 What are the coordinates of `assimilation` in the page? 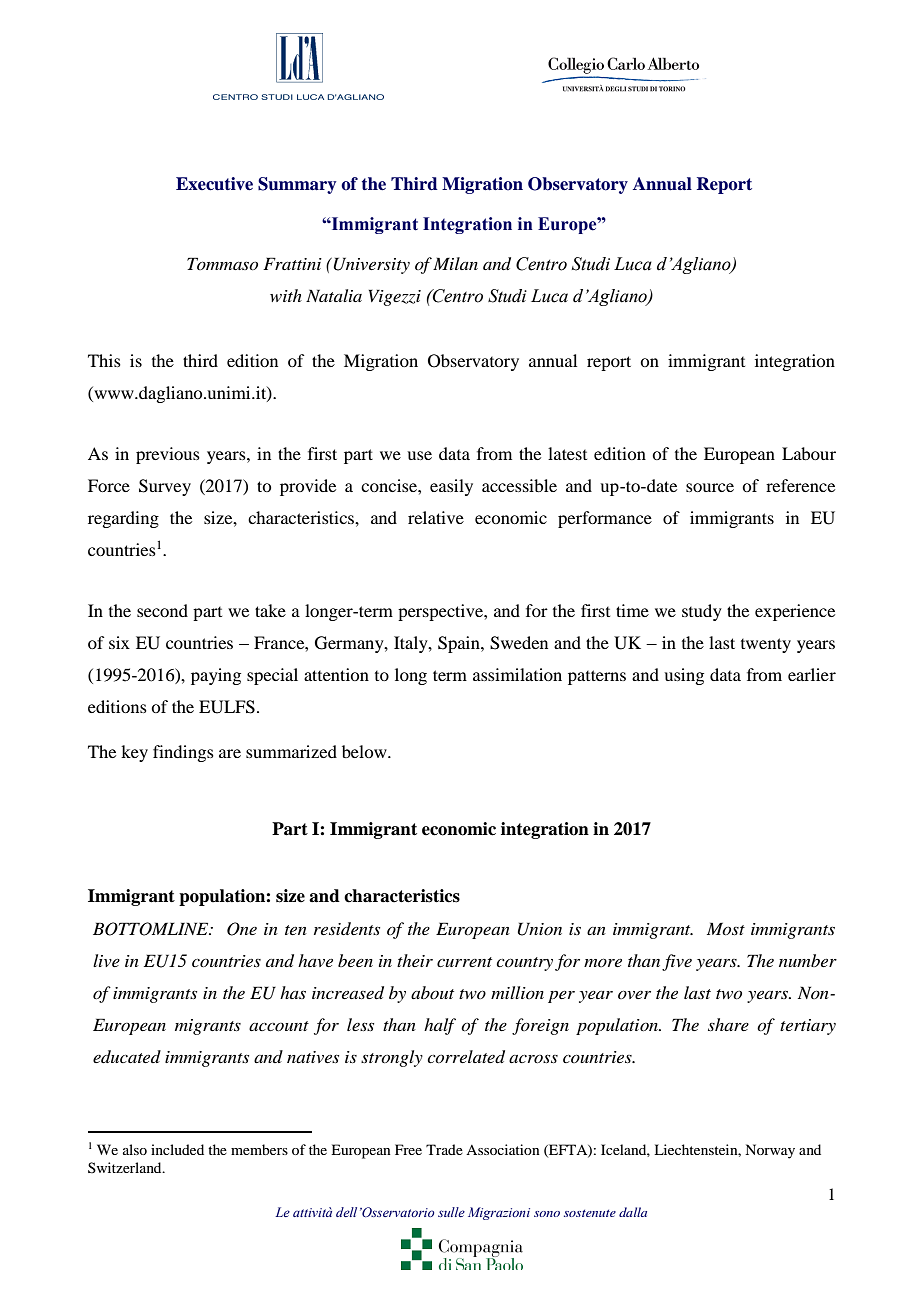 It's located at (517, 674).
